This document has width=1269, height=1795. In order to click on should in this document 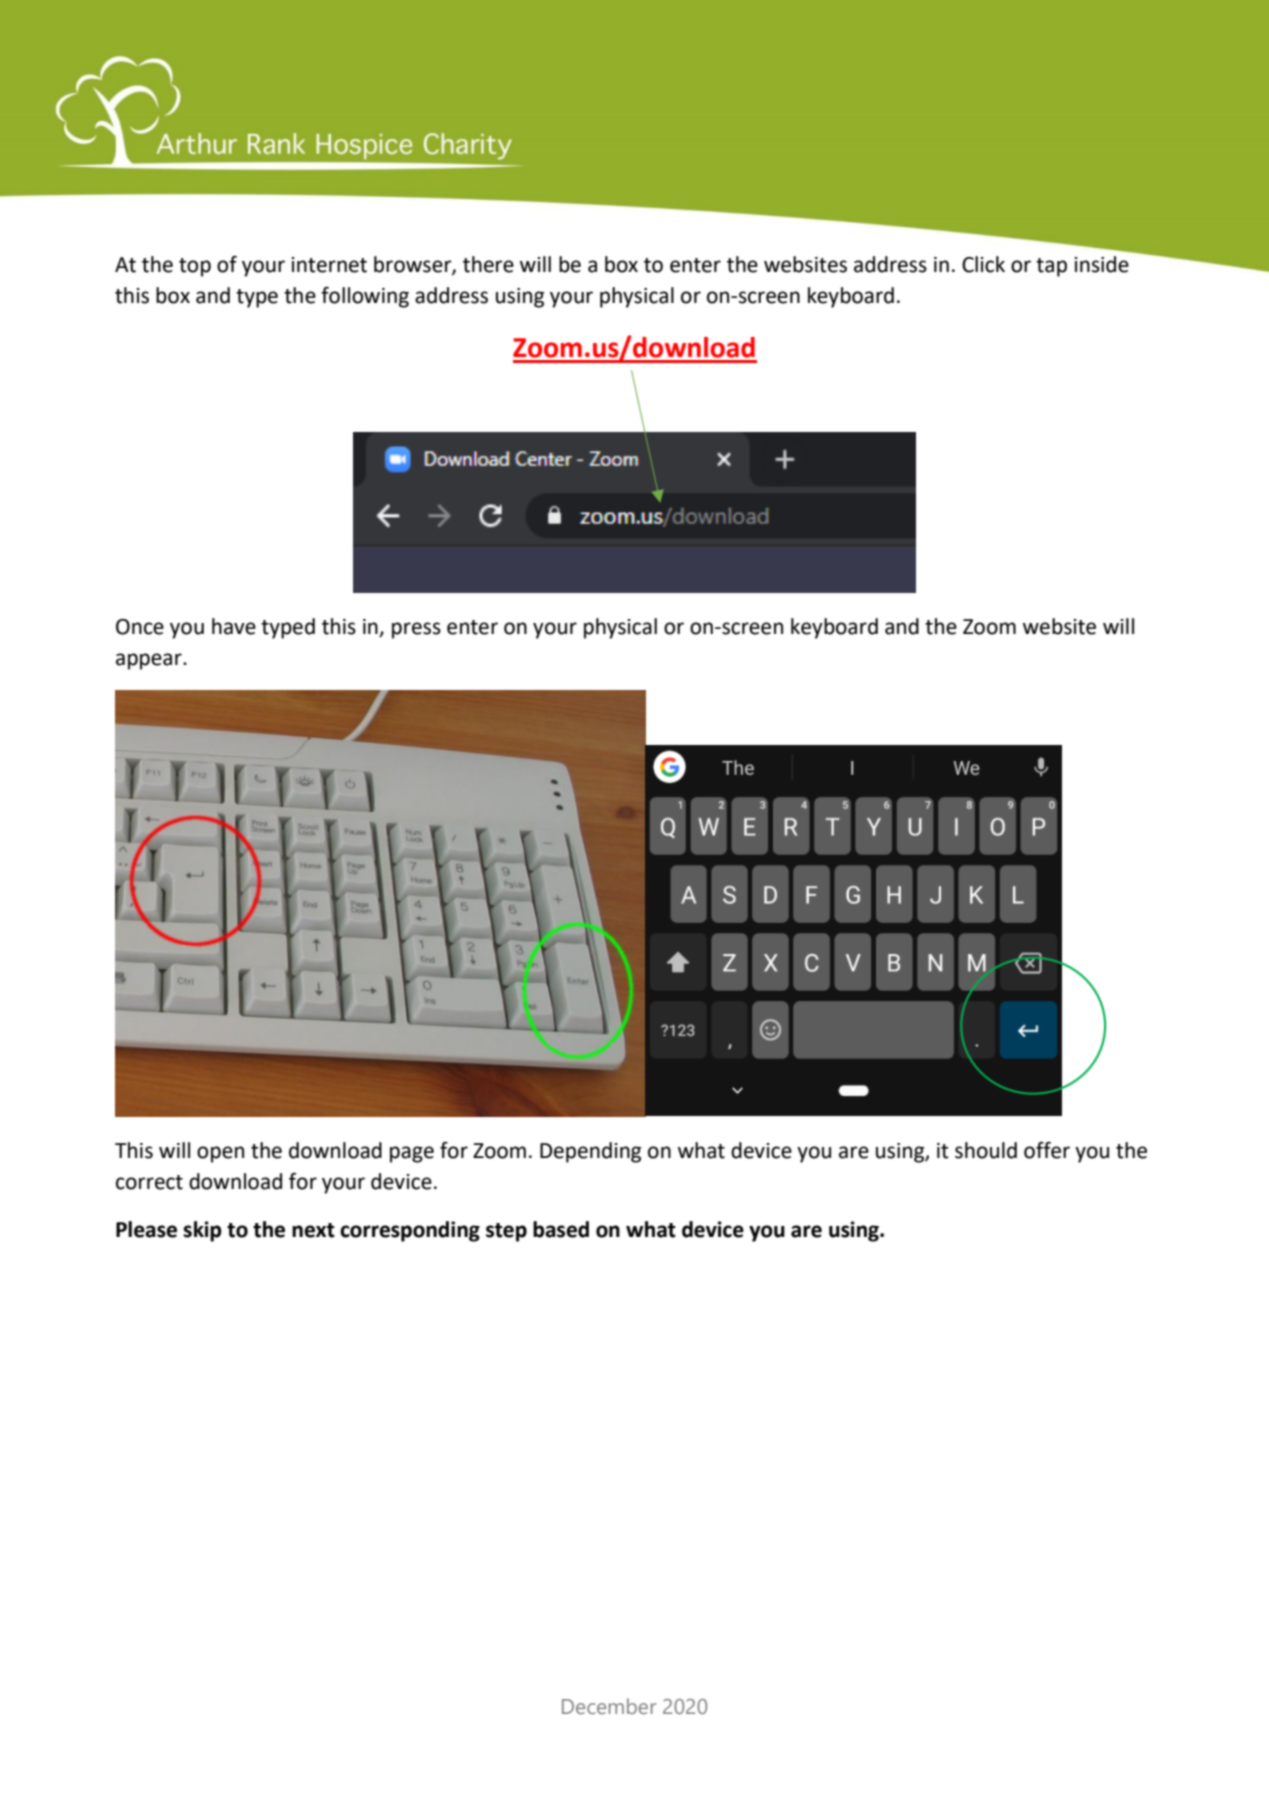, I will do `click(986, 1150)`.
